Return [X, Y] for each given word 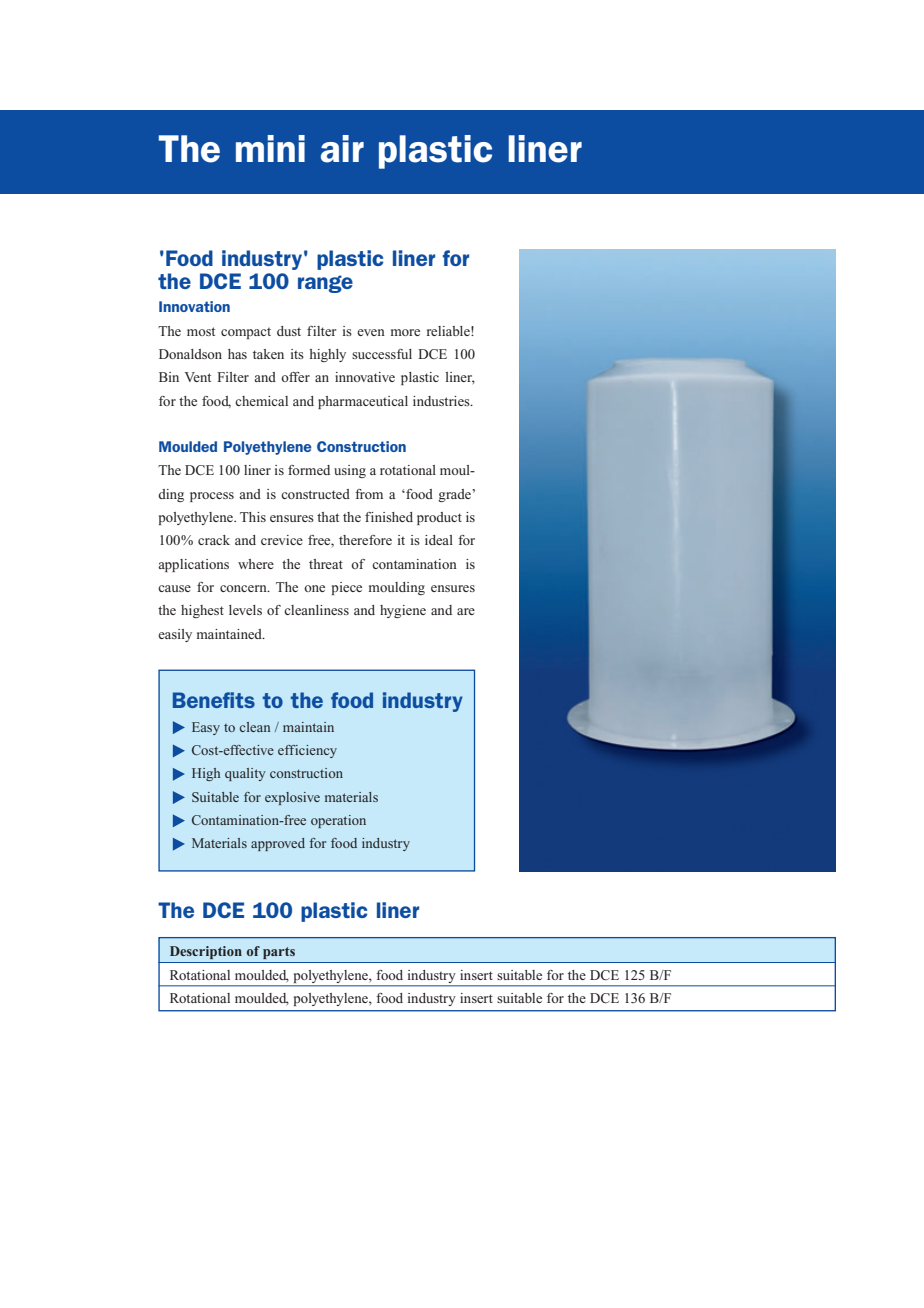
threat [326, 564]
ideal [439, 540]
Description [206, 952]
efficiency [307, 751]
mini [270, 148]
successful [382, 354]
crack [214, 540]
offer [295, 377]
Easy [206, 728]
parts [279, 953]
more [405, 332]
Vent [198, 377]
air [342, 149]
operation [338, 821]
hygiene [403, 611]
